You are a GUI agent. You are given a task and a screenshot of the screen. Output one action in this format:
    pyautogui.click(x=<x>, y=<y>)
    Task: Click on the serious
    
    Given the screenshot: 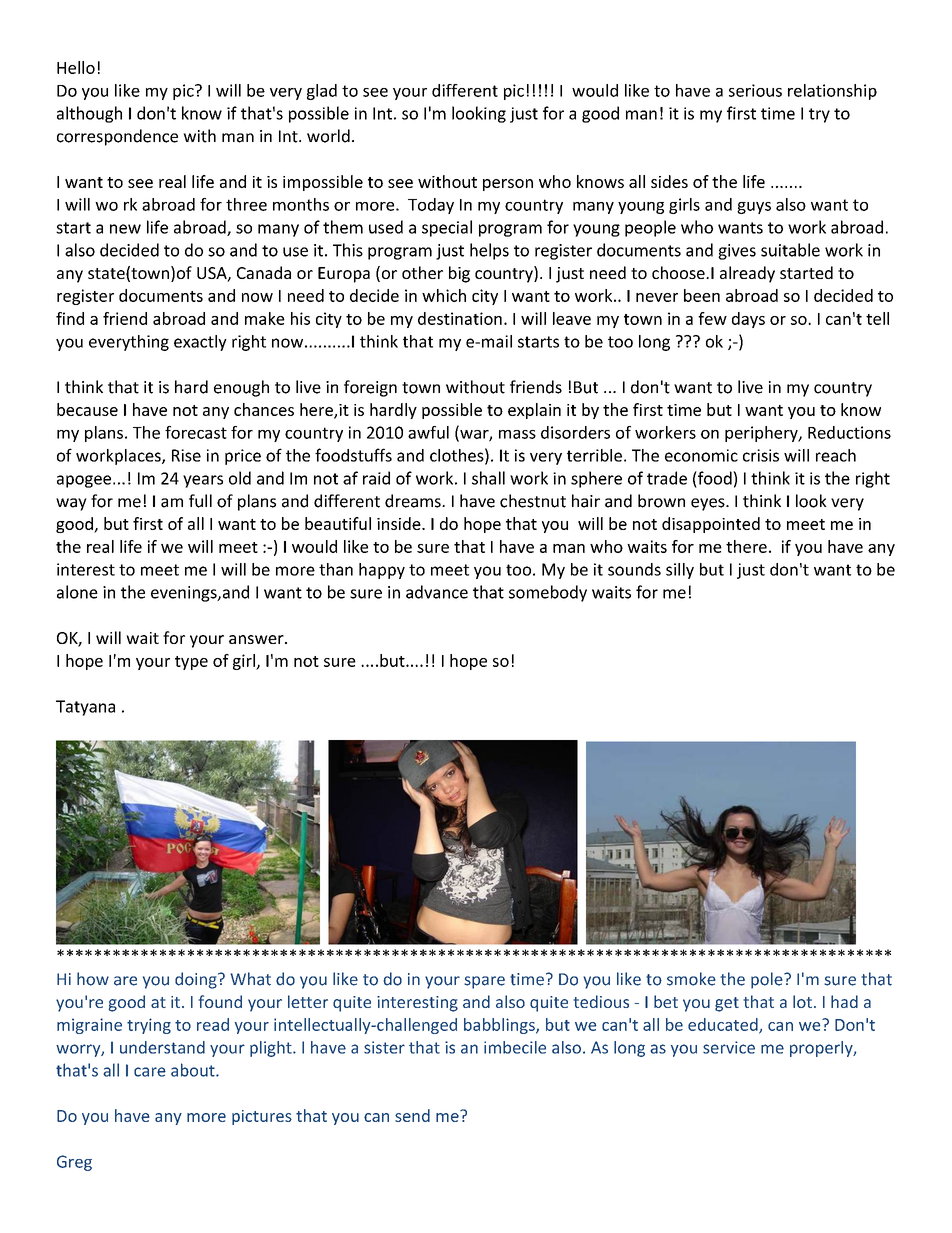 What is the action you would take?
    pyautogui.click(x=755, y=90)
